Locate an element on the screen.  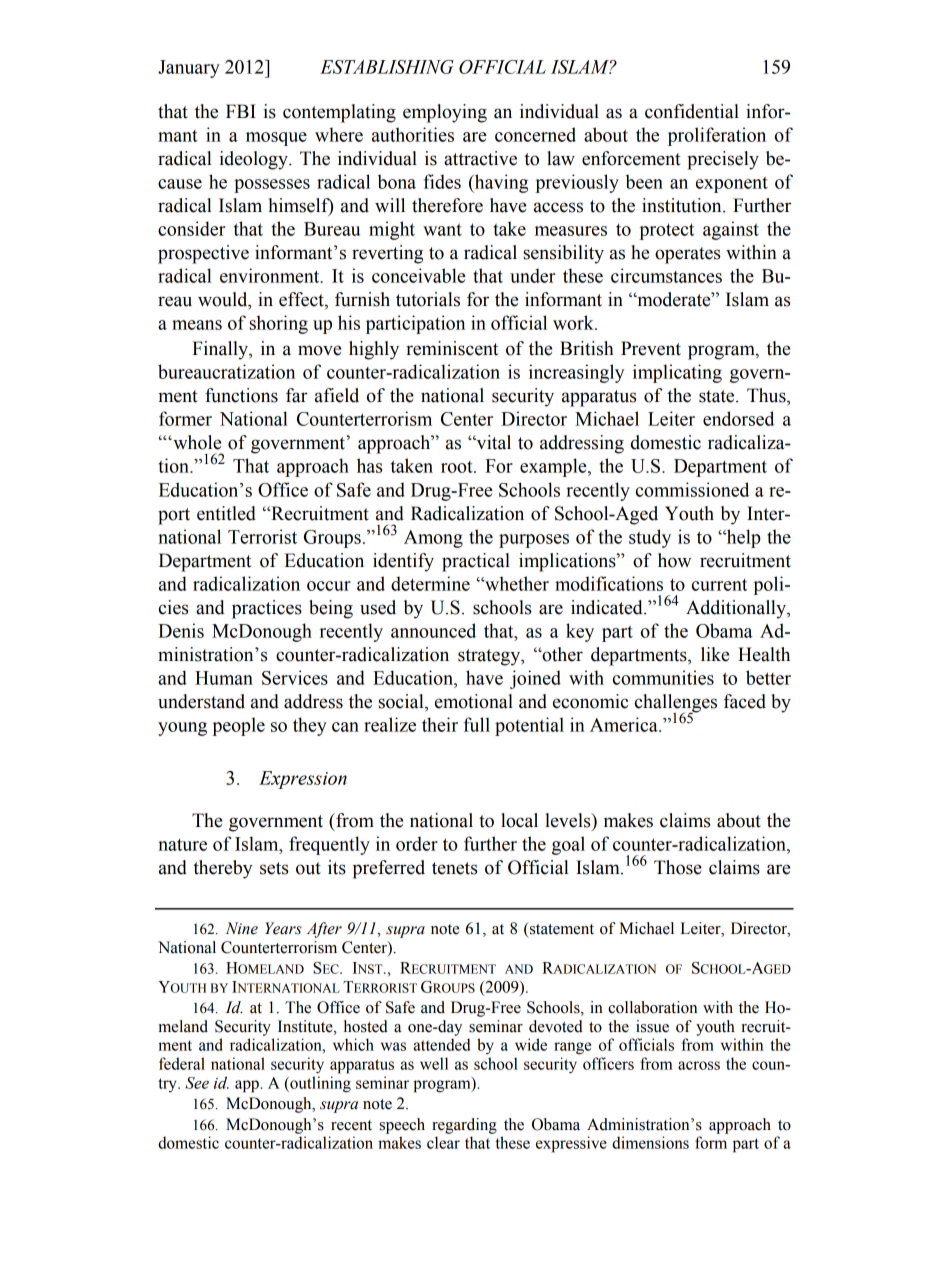
endorsed is located at coordinates (738, 418).
